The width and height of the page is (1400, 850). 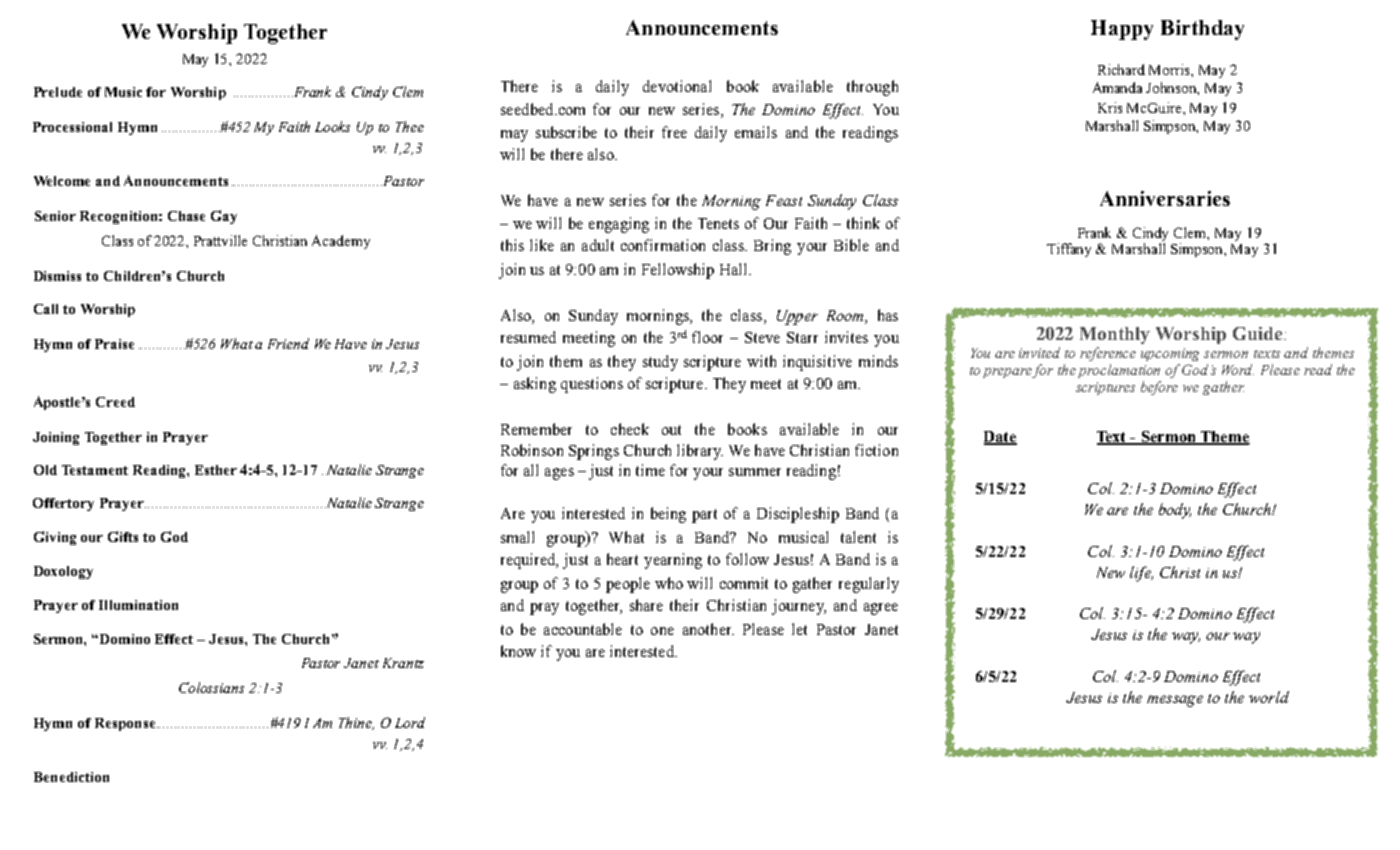 I want to click on Benediction, so click(x=71, y=777).
